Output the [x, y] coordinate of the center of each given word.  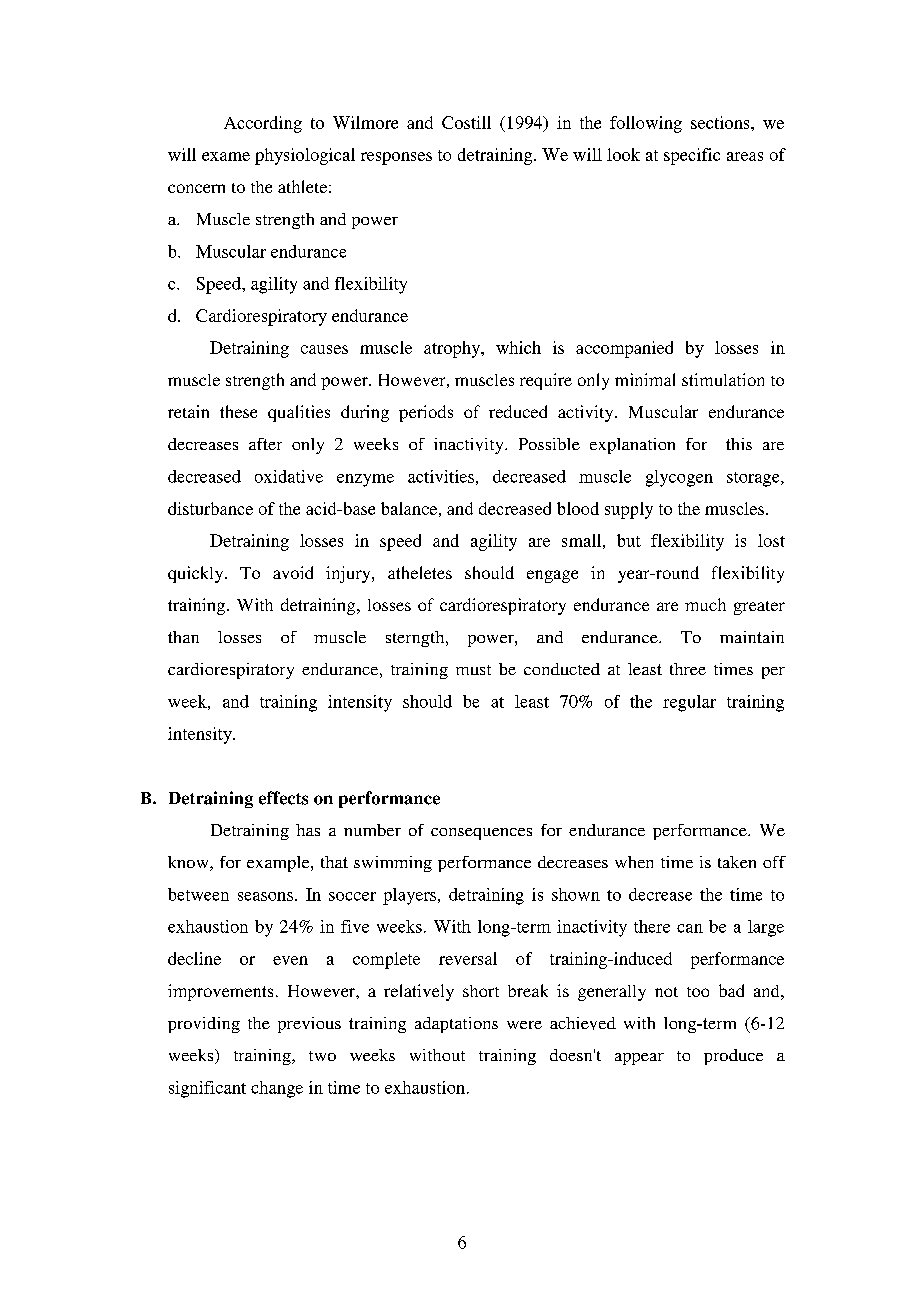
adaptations [456, 1025]
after [265, 444]
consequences [481, 834]
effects [283, 798]
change [277, 1089]
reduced [518, 411]
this [739, 444]
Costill [466, 122]
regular [689, 703]
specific [692, 156]
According [263, 124]
